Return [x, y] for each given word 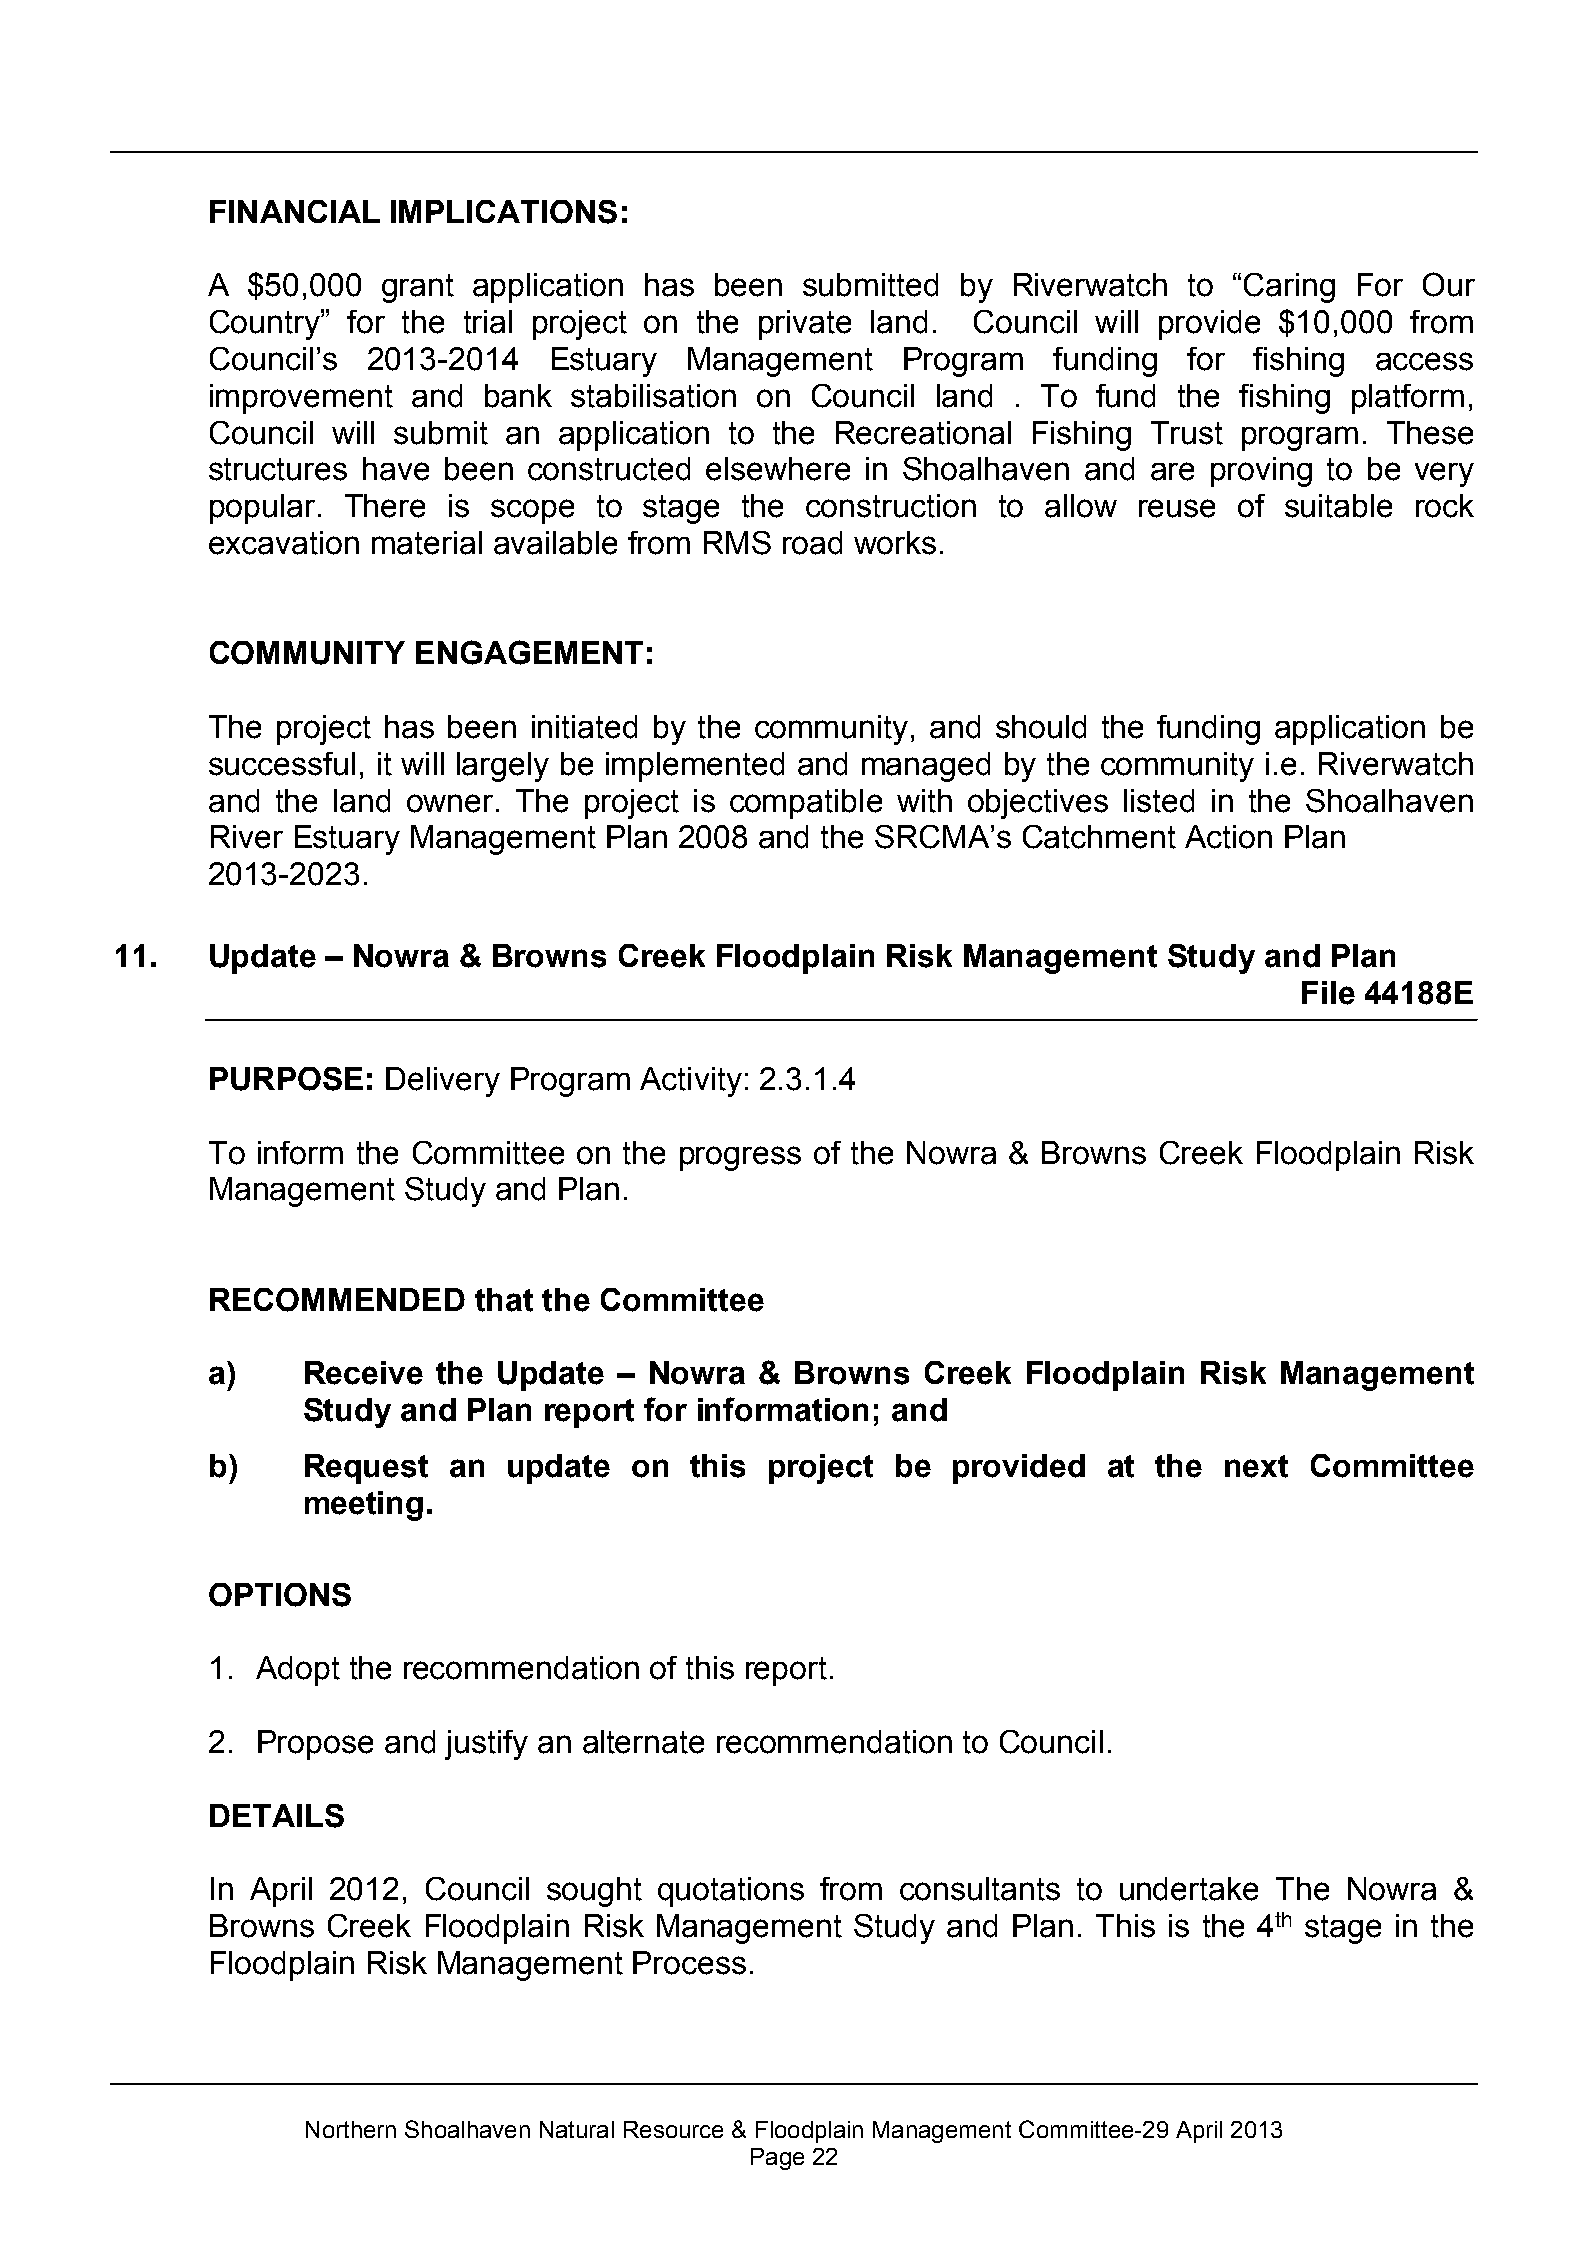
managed [926, 767]
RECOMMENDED [337, 1300]
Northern [351, 2129]
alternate [643, 1742]
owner [450, 803]
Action [1228, 837]
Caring [1289, 288]
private [805, 325]
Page [777, 2159]
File [1328, 993]
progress [740, 1158]
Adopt [298, 1671]
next [1256, 1466]
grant [418, 288]
